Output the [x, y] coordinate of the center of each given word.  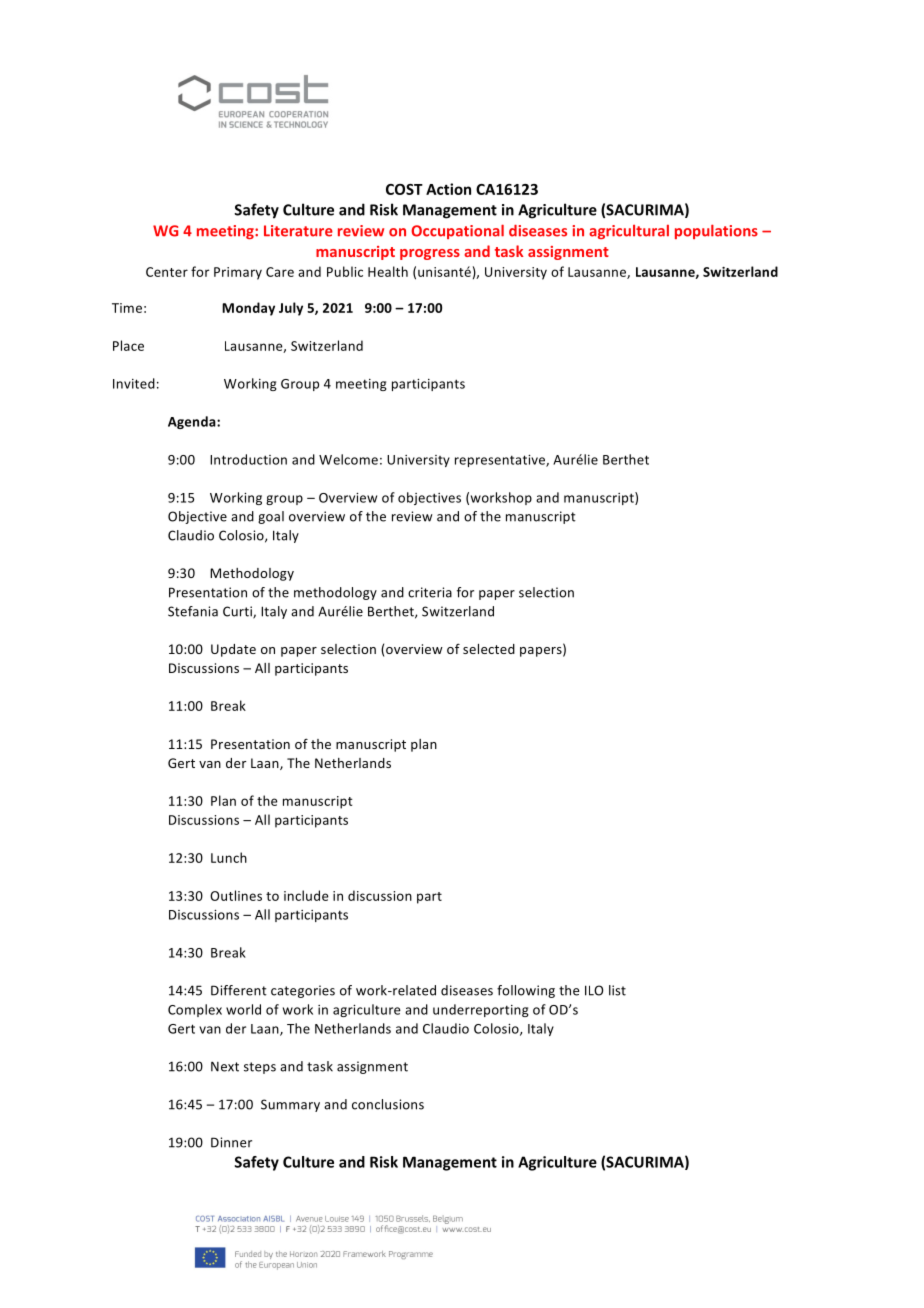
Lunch [229, 857]
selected [489, 649]
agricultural [629, 232]
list [617, 990]
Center [167, 272]
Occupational [457, 231]
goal [271, 517]
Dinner [231, 1142]
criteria [430, 592]
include [306, 895]
